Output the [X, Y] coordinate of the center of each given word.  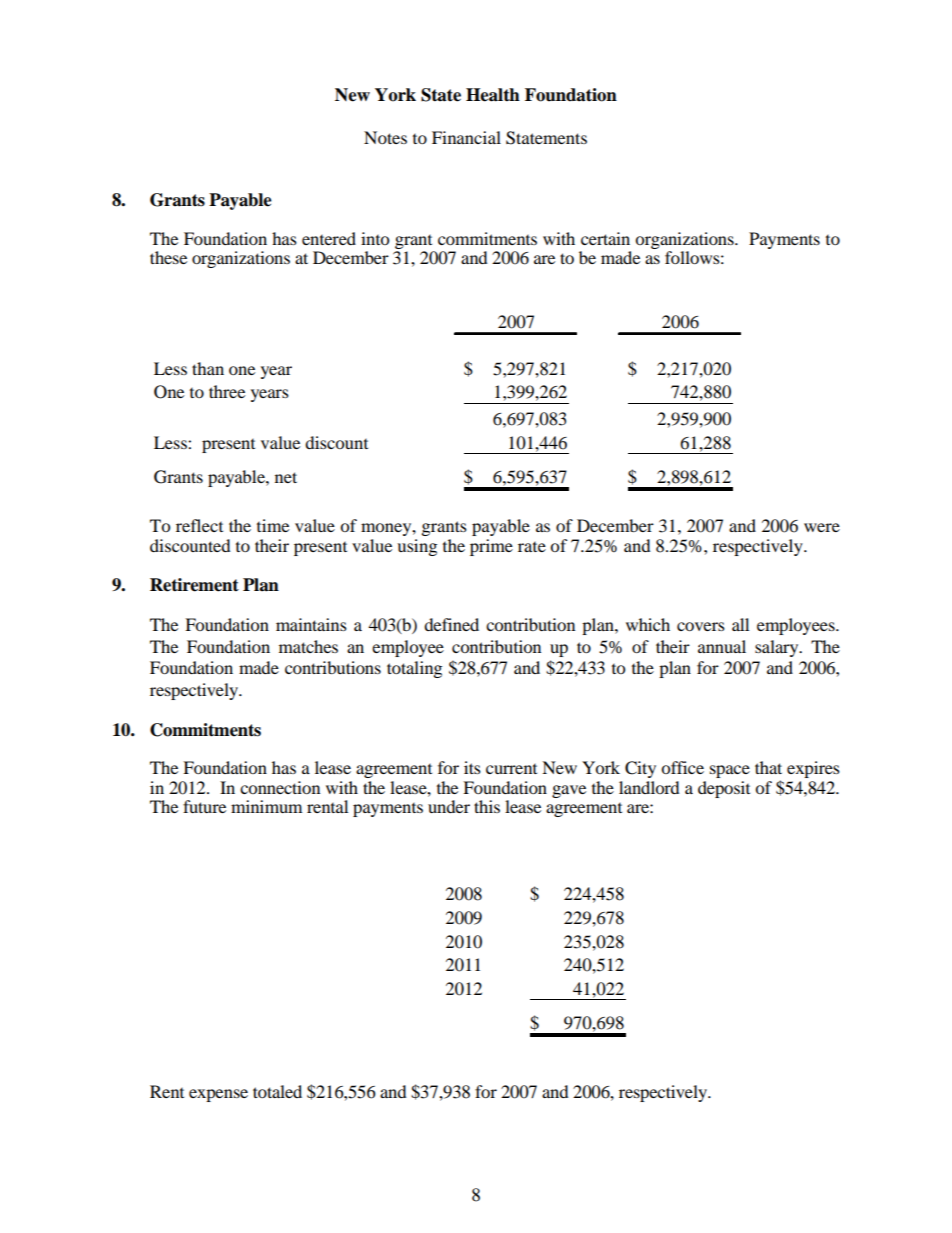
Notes [385, 137]
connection [280, 787]
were [822, 527]
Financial [466, 137]
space [730, 771]
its [472, 767]
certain [605, 238]
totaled [277, 1091]
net [286, 477]
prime [491, 547]
